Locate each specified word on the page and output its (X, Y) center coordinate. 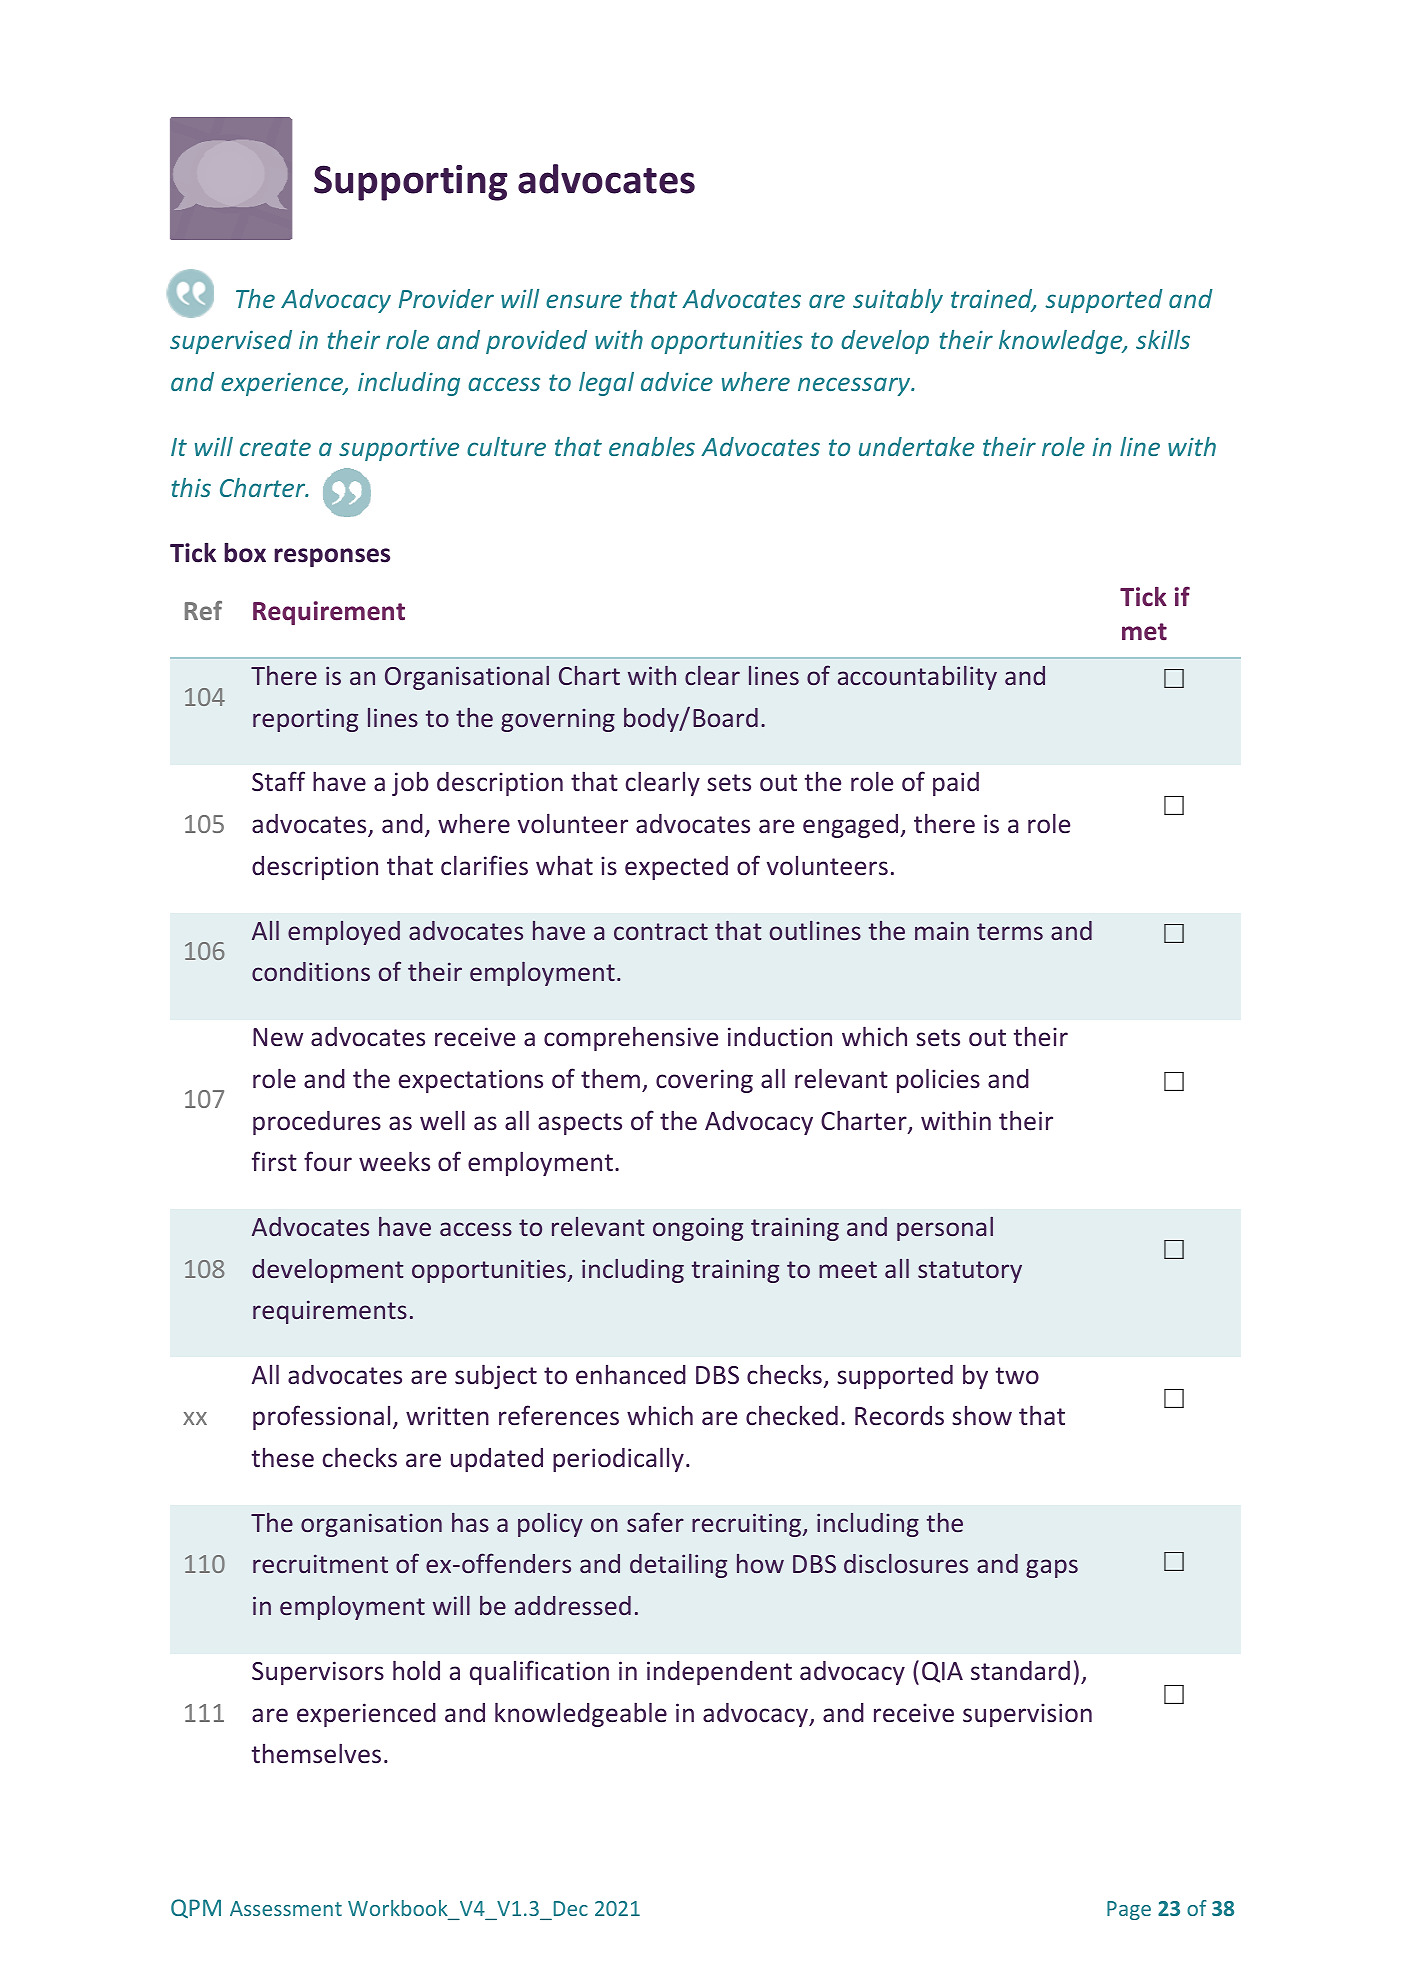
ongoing (698, 1229)
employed (344, 933)
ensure (584, 301)
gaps (1052, 1568)
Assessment (286, 1908)
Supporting (411, 183)
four (328, 1161)
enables (652, 446)
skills (1163, 339)
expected (676, 868)
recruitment (320, 1563)
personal (945, 1229)
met (1144, 632)
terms (1010, 931)
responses (332, 557)
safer (655, 1522)
